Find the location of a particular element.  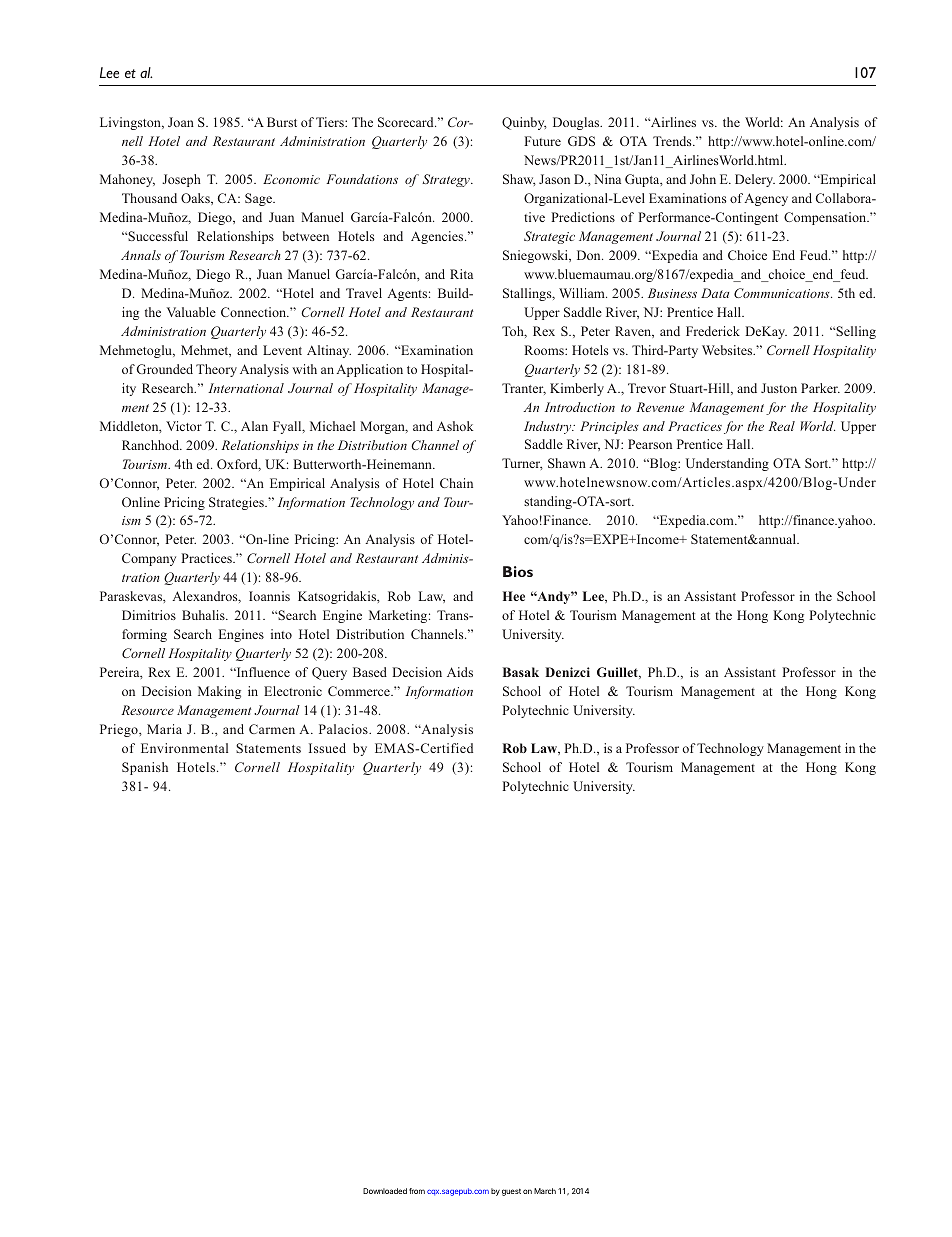

Agency is located at coordinates (766, 199).
